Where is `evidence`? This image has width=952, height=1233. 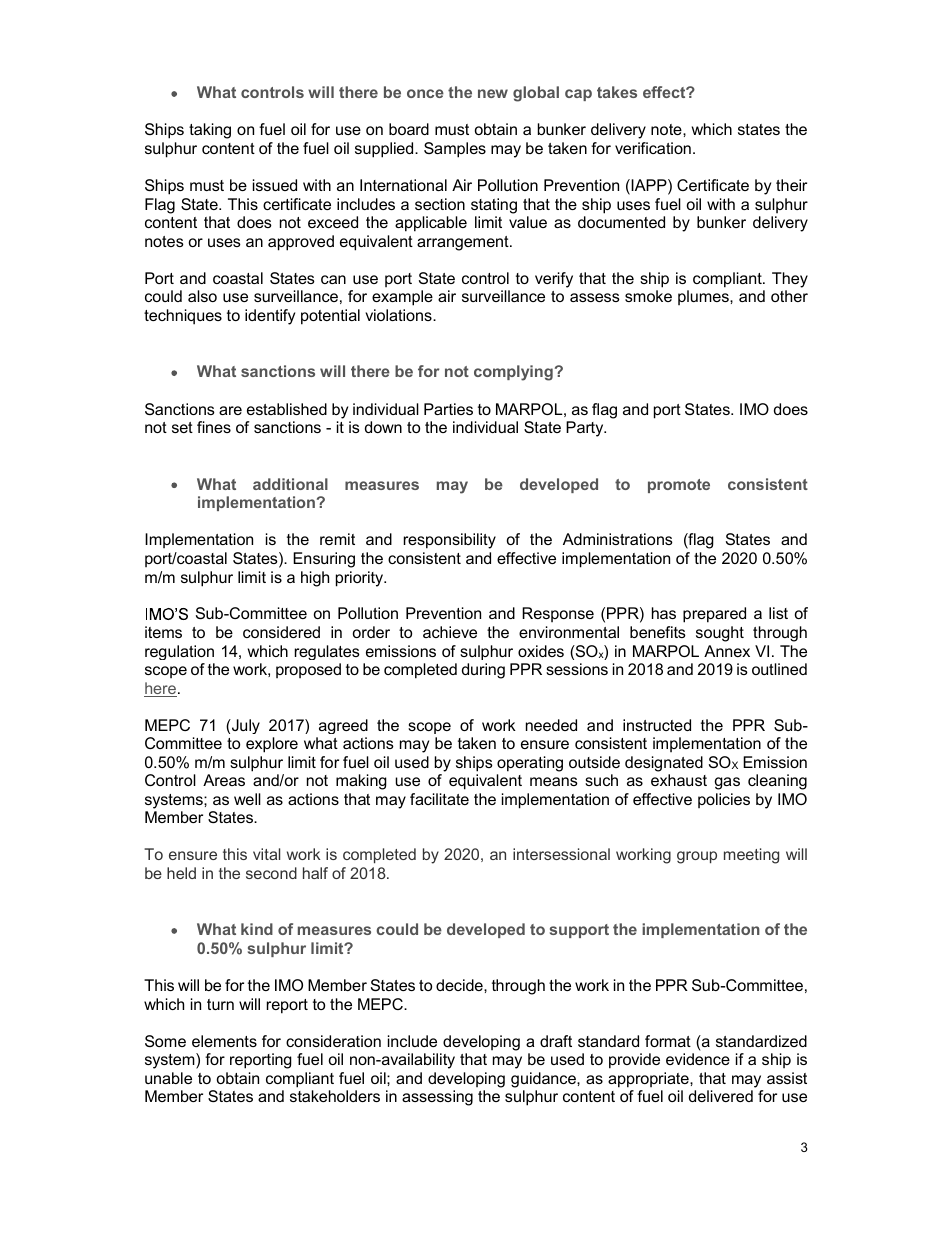
evidence is located at coordinates (698, 1059).
